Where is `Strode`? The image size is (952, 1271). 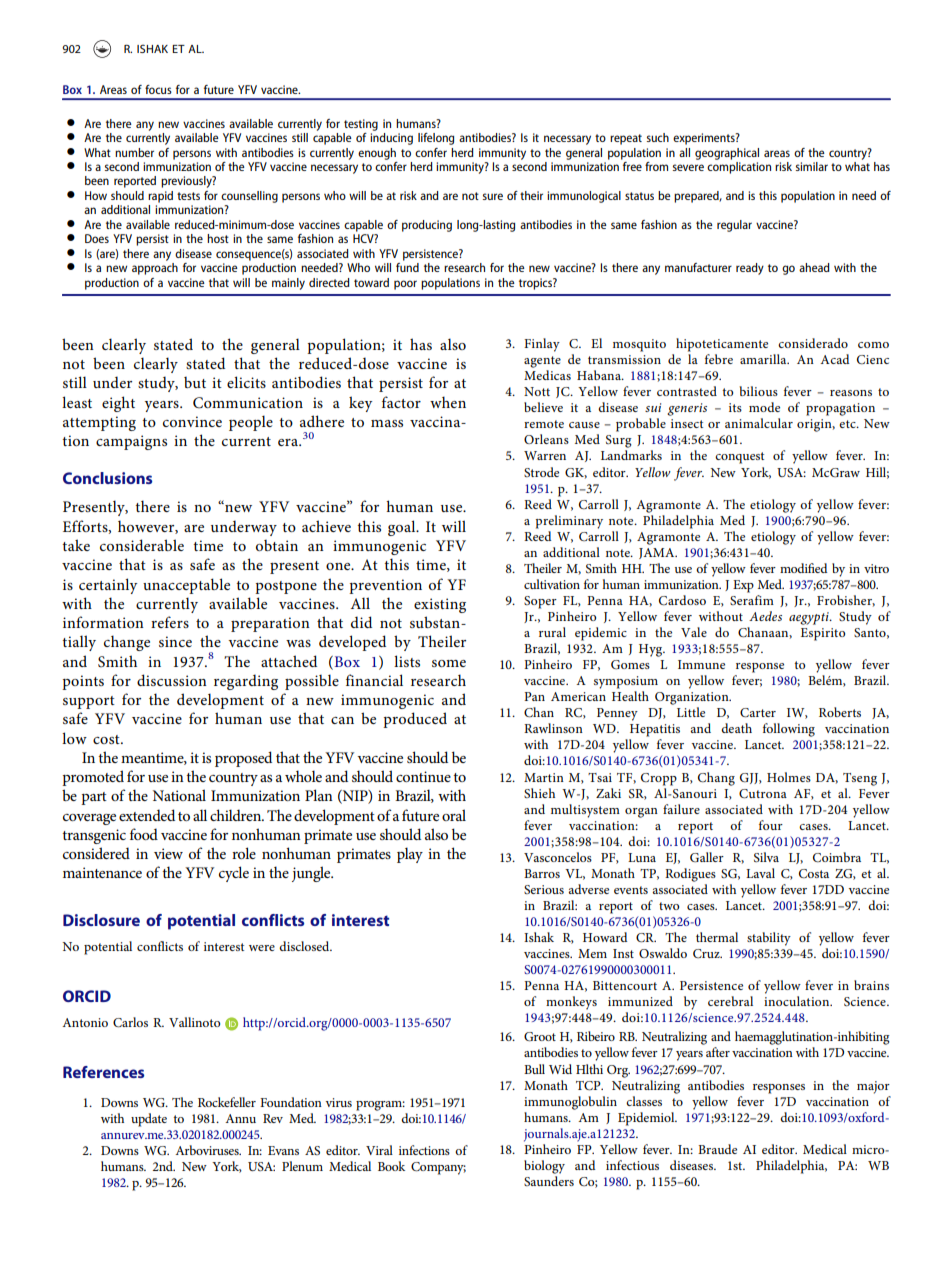
Strode is located at coordinates (541, 472).
